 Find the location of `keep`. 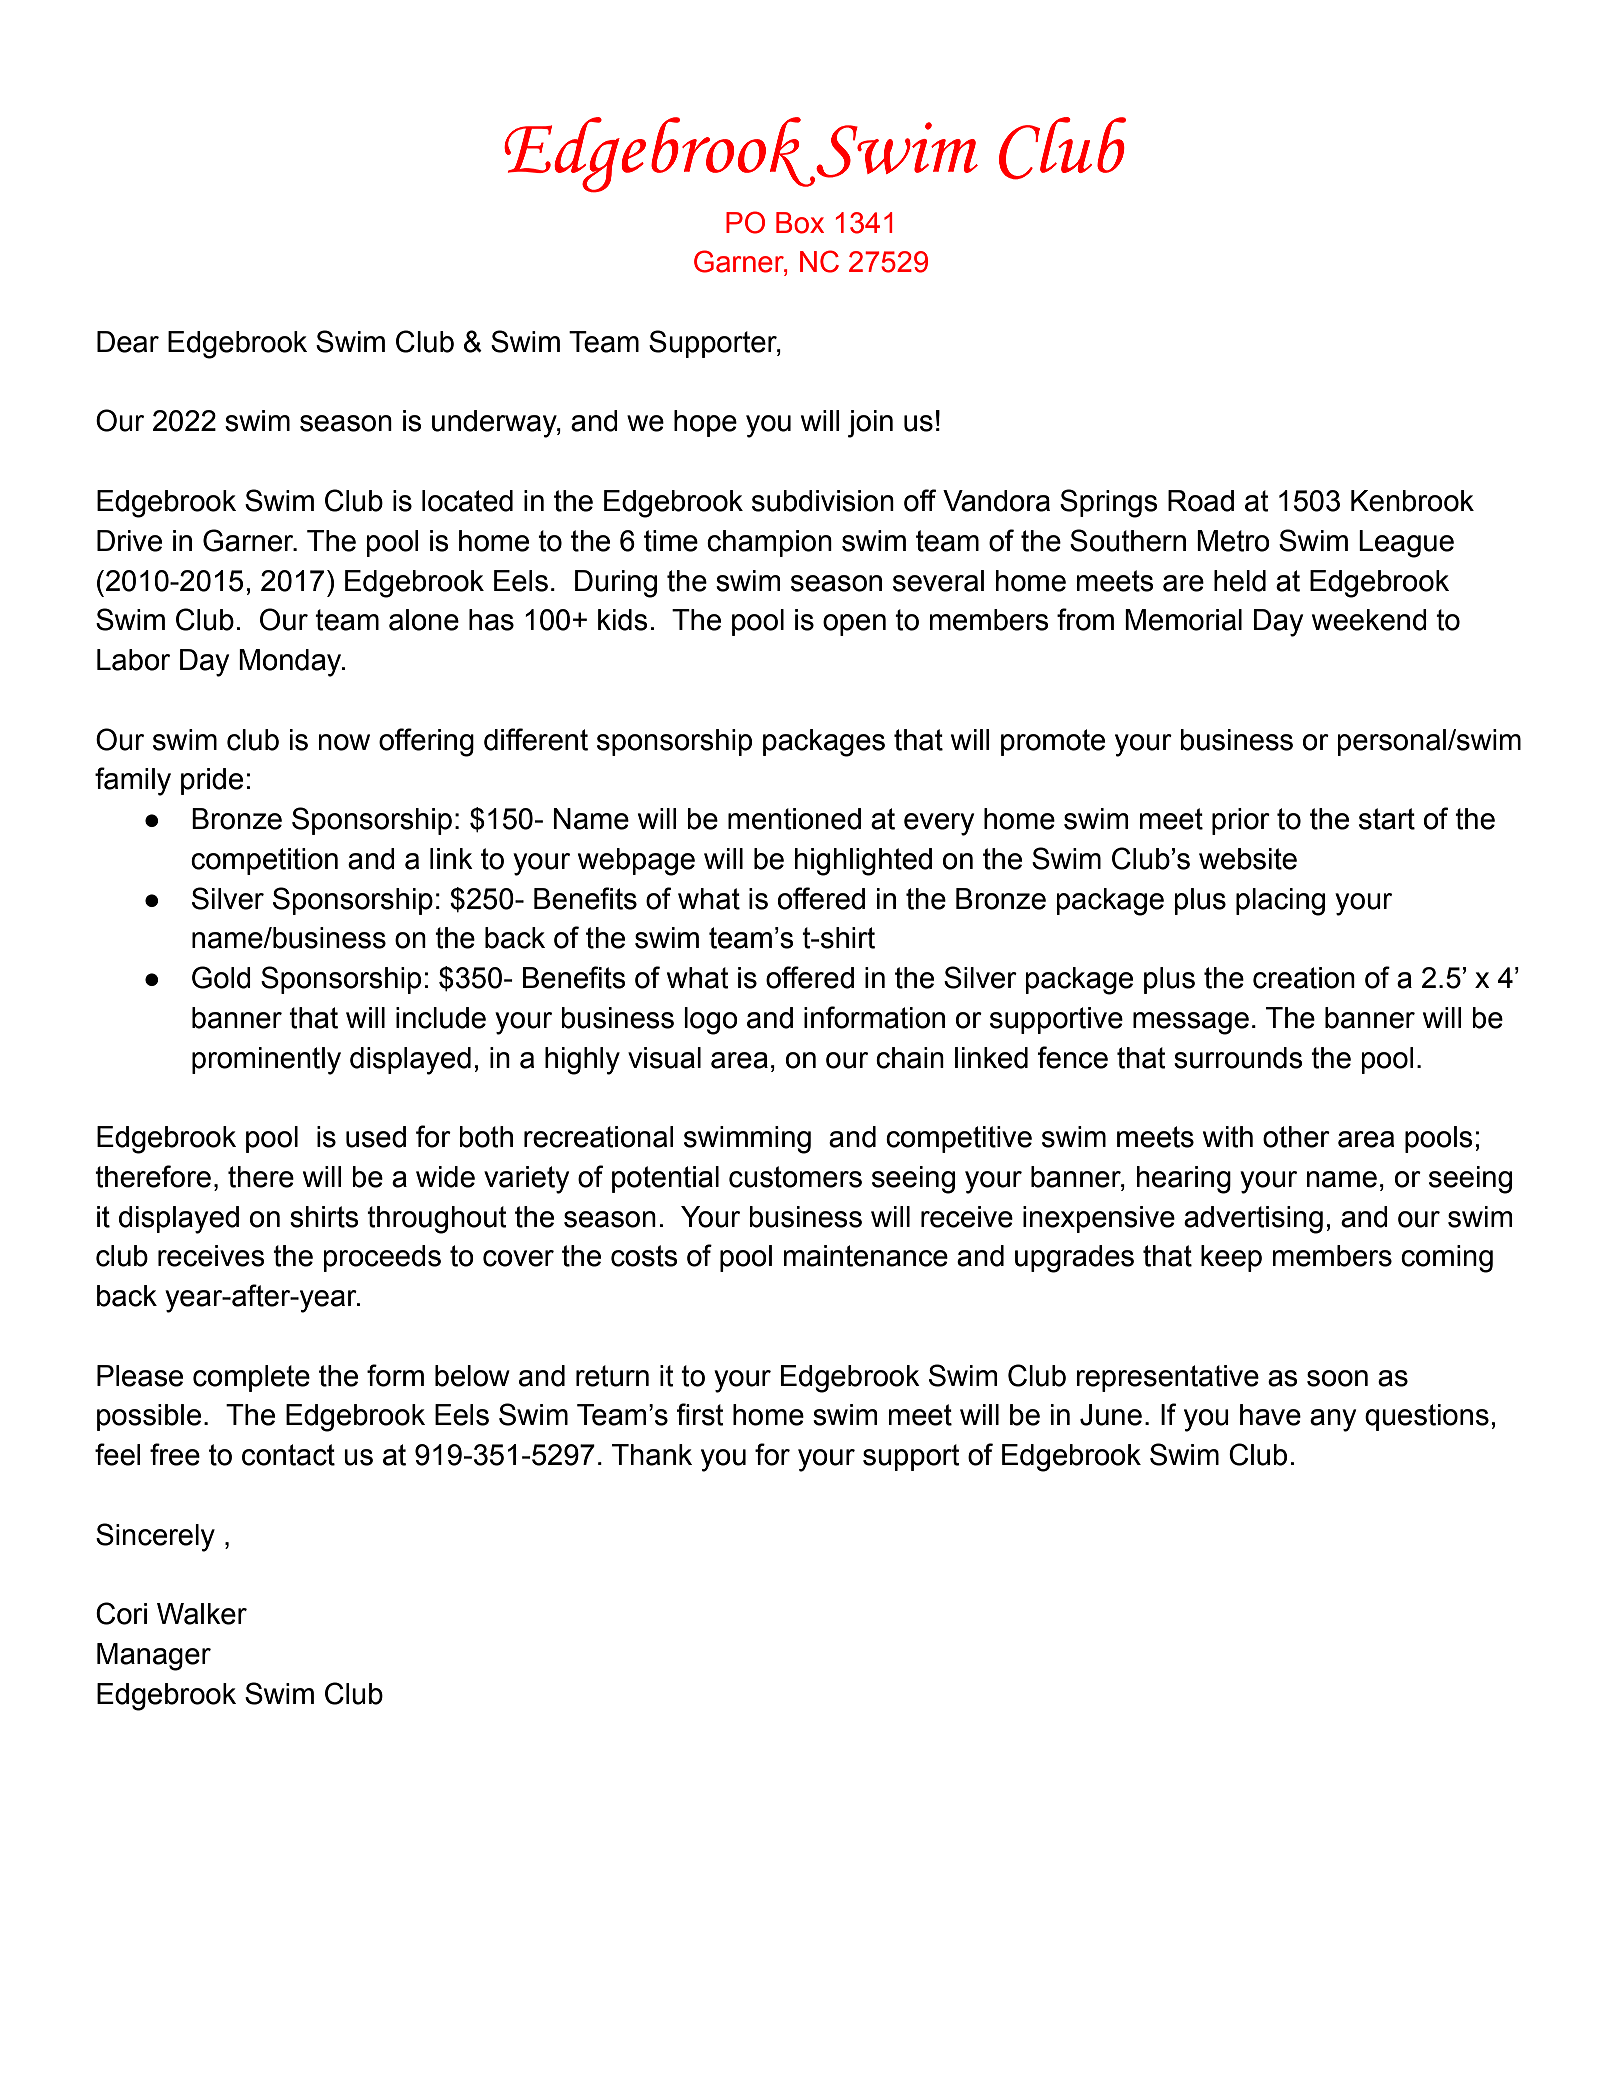

keep is located at coordinates (1231, 1258).
